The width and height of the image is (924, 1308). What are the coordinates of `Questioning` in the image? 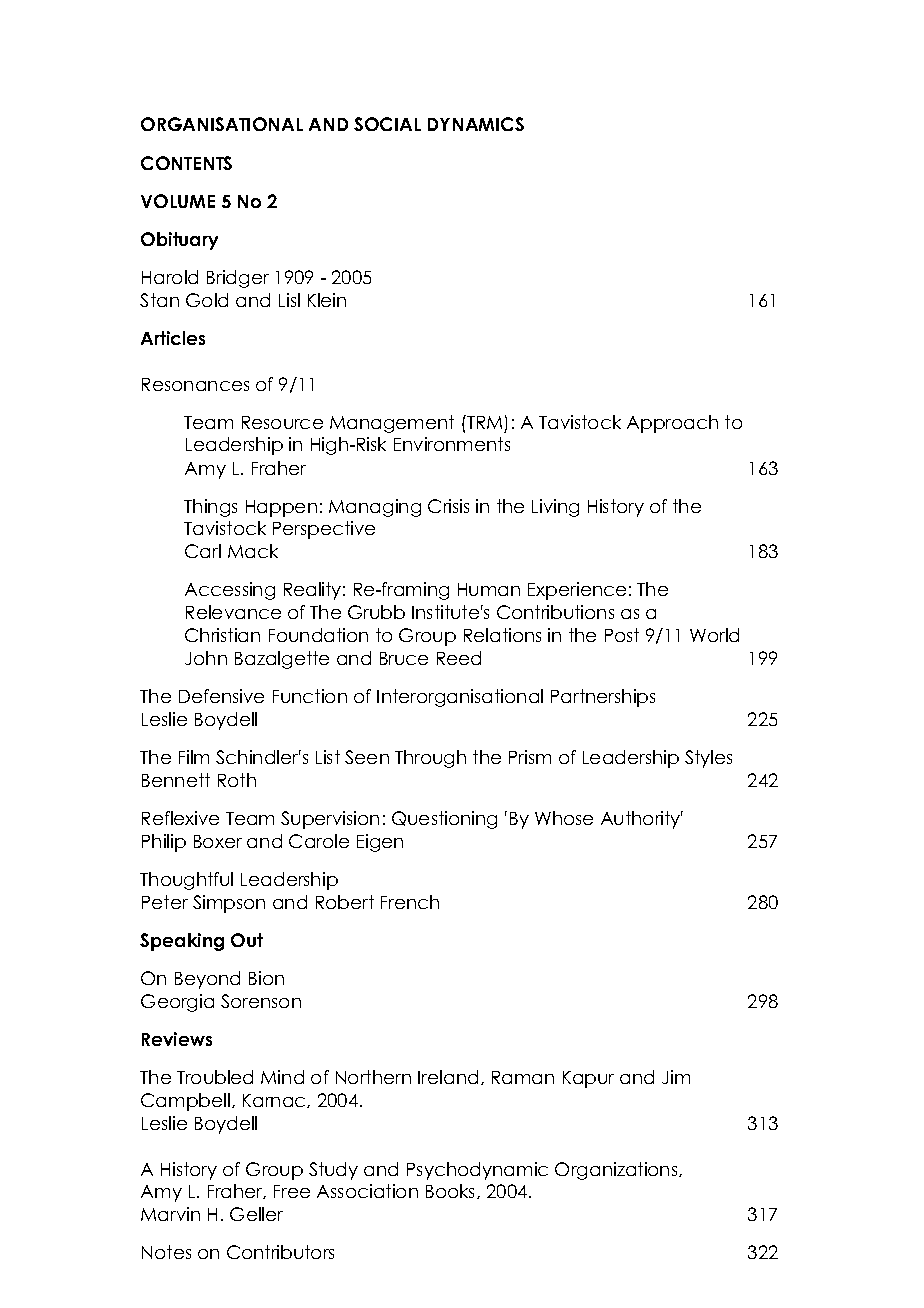 It's located at (444, 820).
